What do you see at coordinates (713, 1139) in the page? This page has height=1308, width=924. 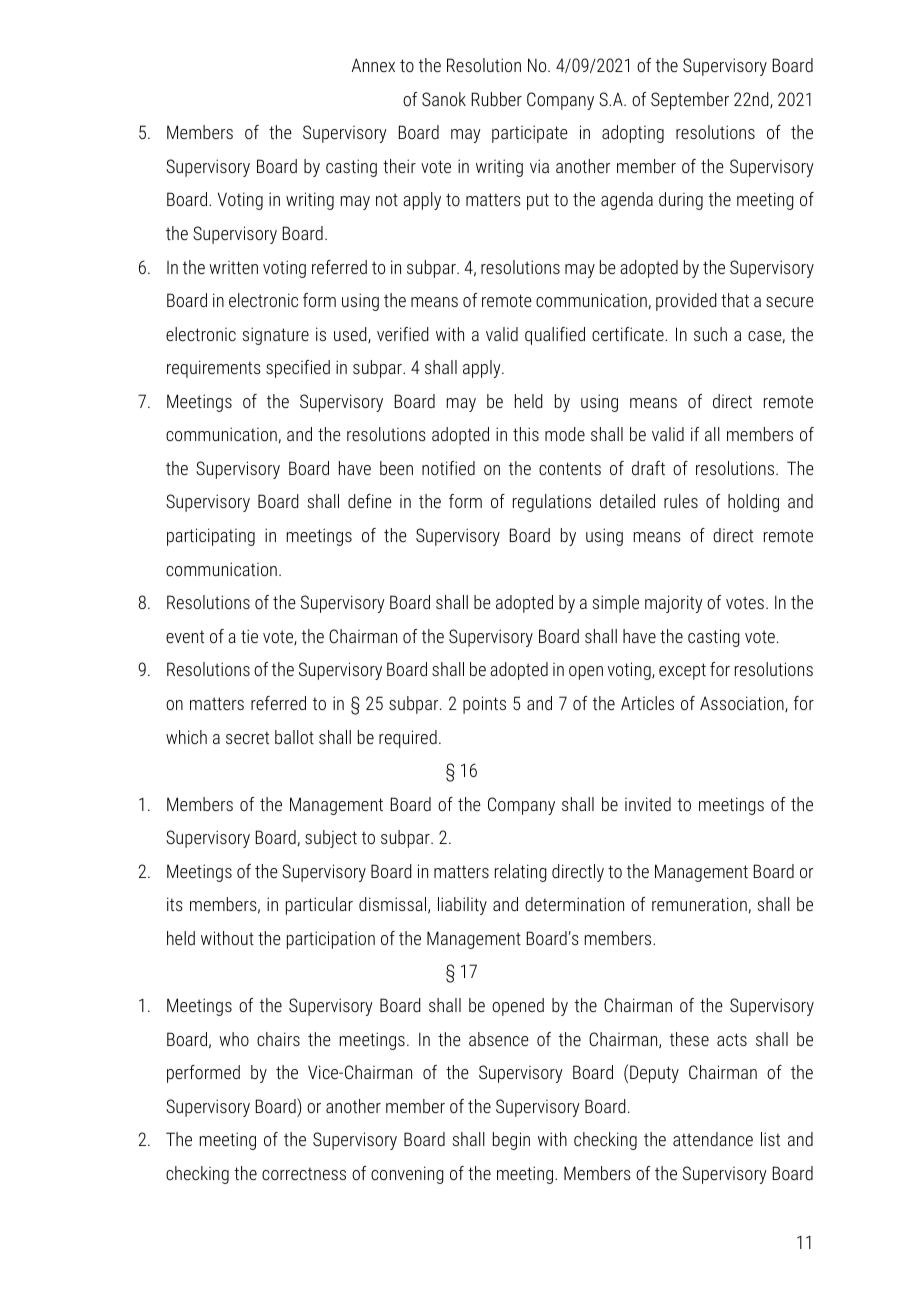 I see `attendance` at bounding box center [713, 1139].
